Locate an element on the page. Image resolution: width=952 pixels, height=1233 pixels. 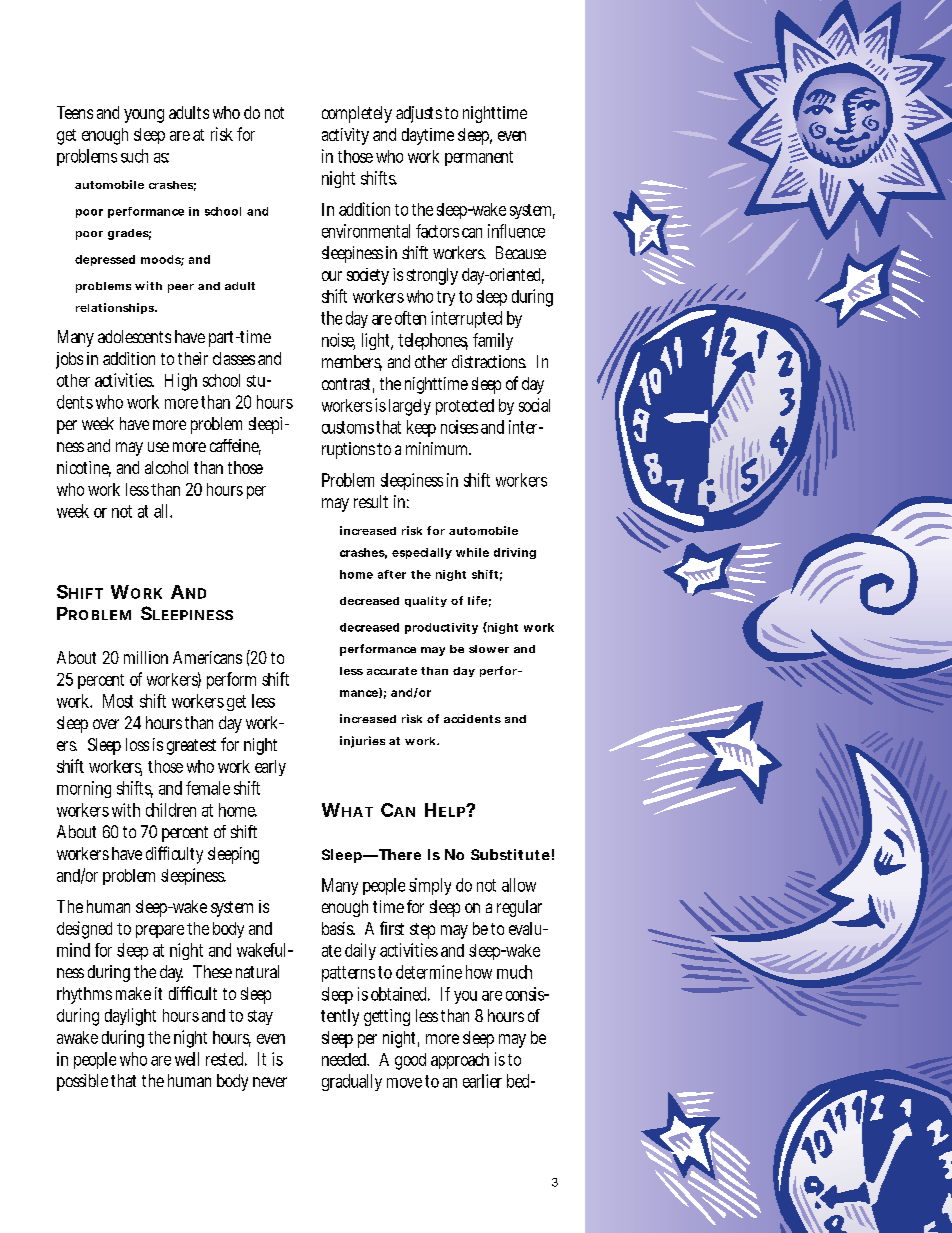
slower is located at coordinates (489, 649).
